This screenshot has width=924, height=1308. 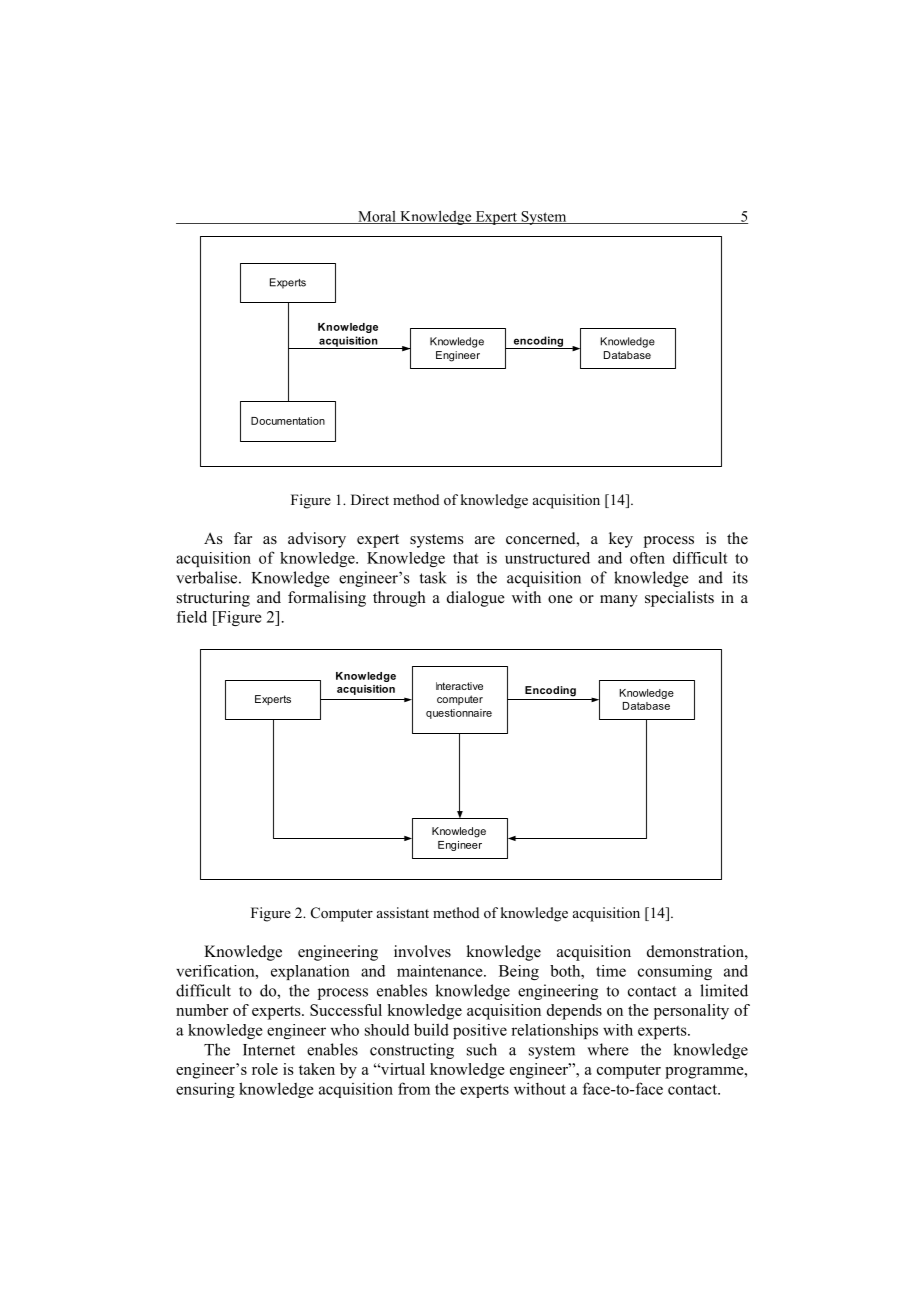 I want to click on Moral, so click(x=377, y=217).
